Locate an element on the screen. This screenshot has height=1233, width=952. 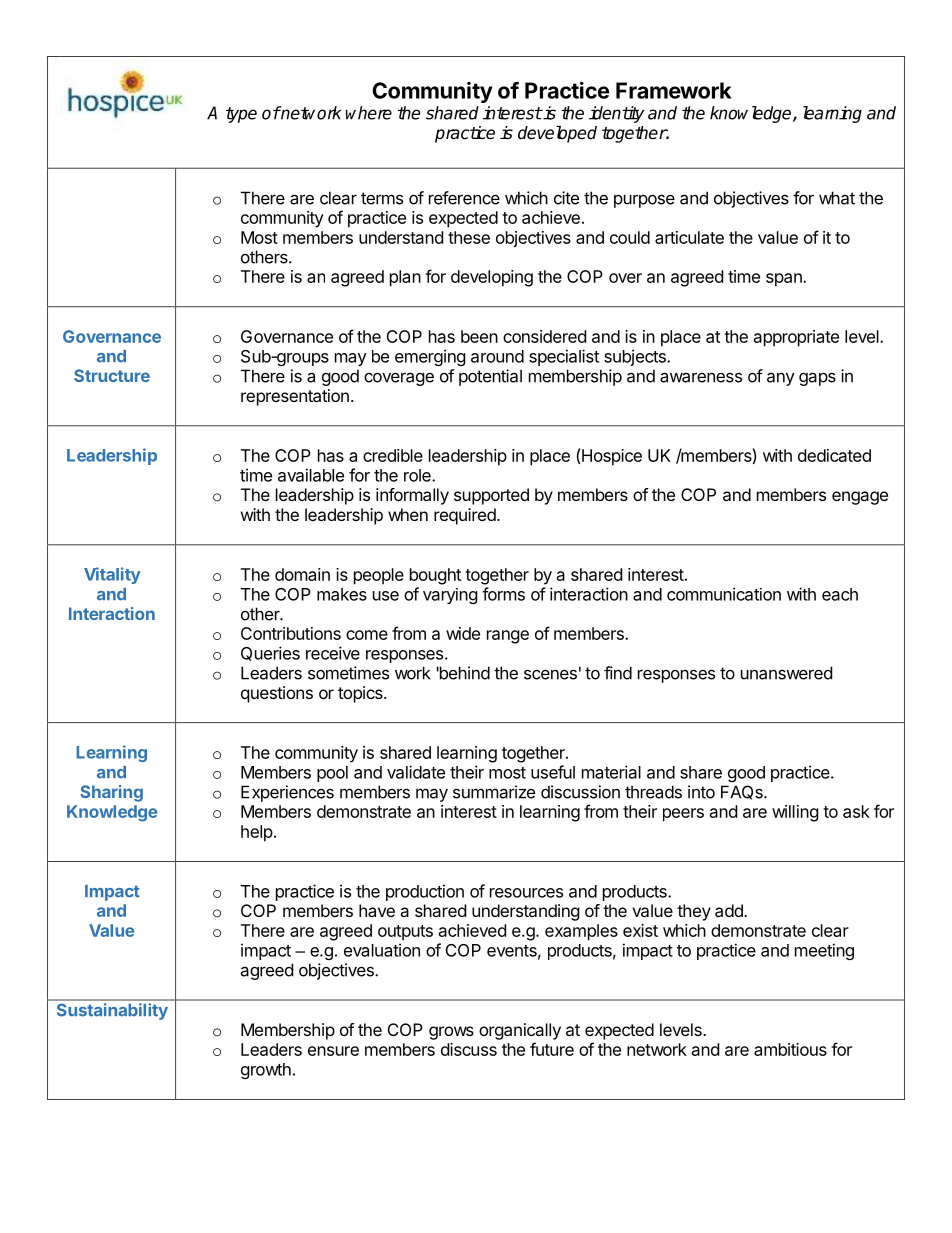
help is located at coordinates (257, 833).
